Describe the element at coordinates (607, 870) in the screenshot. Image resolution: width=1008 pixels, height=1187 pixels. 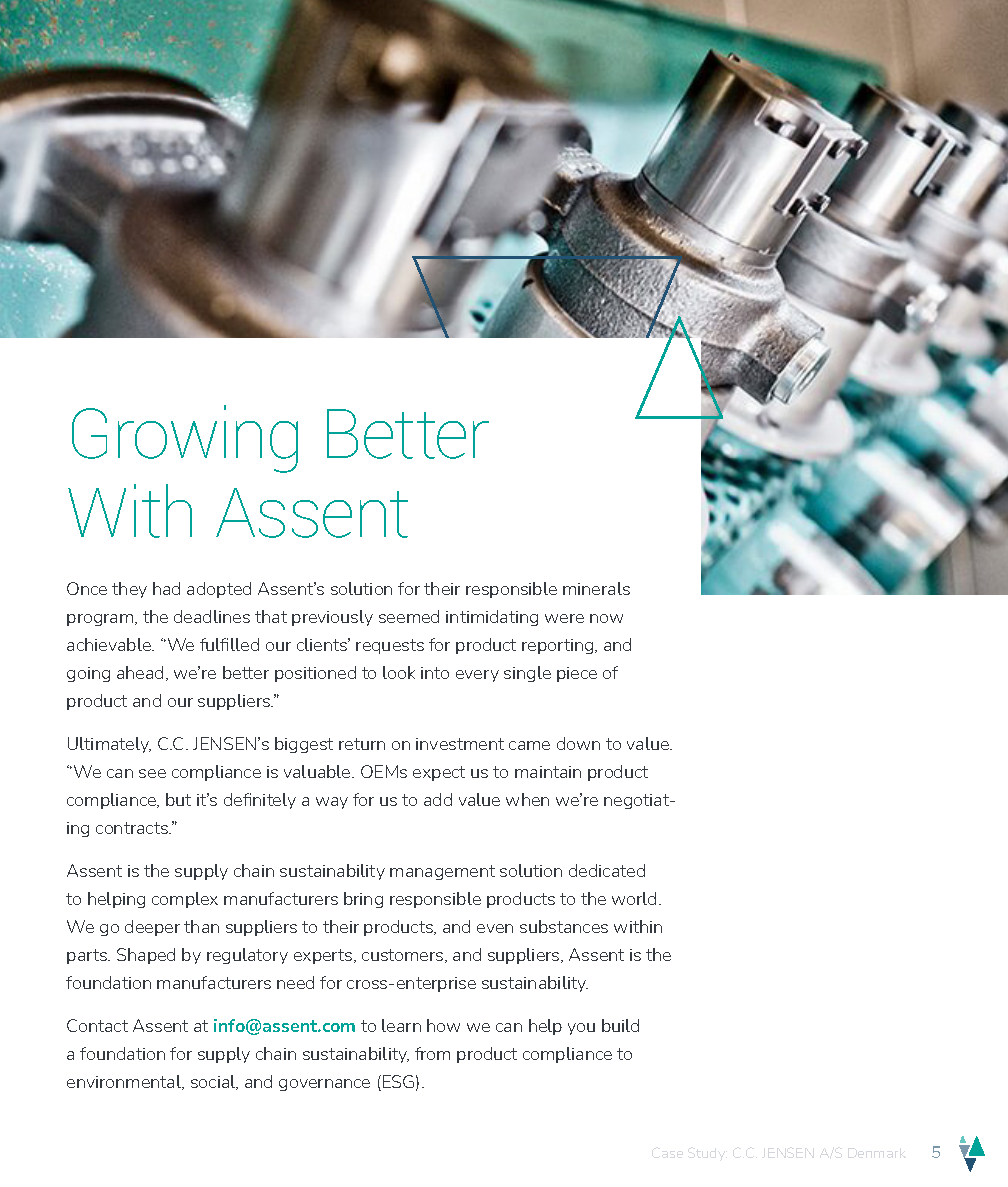
I see `dedicated` at that location.
